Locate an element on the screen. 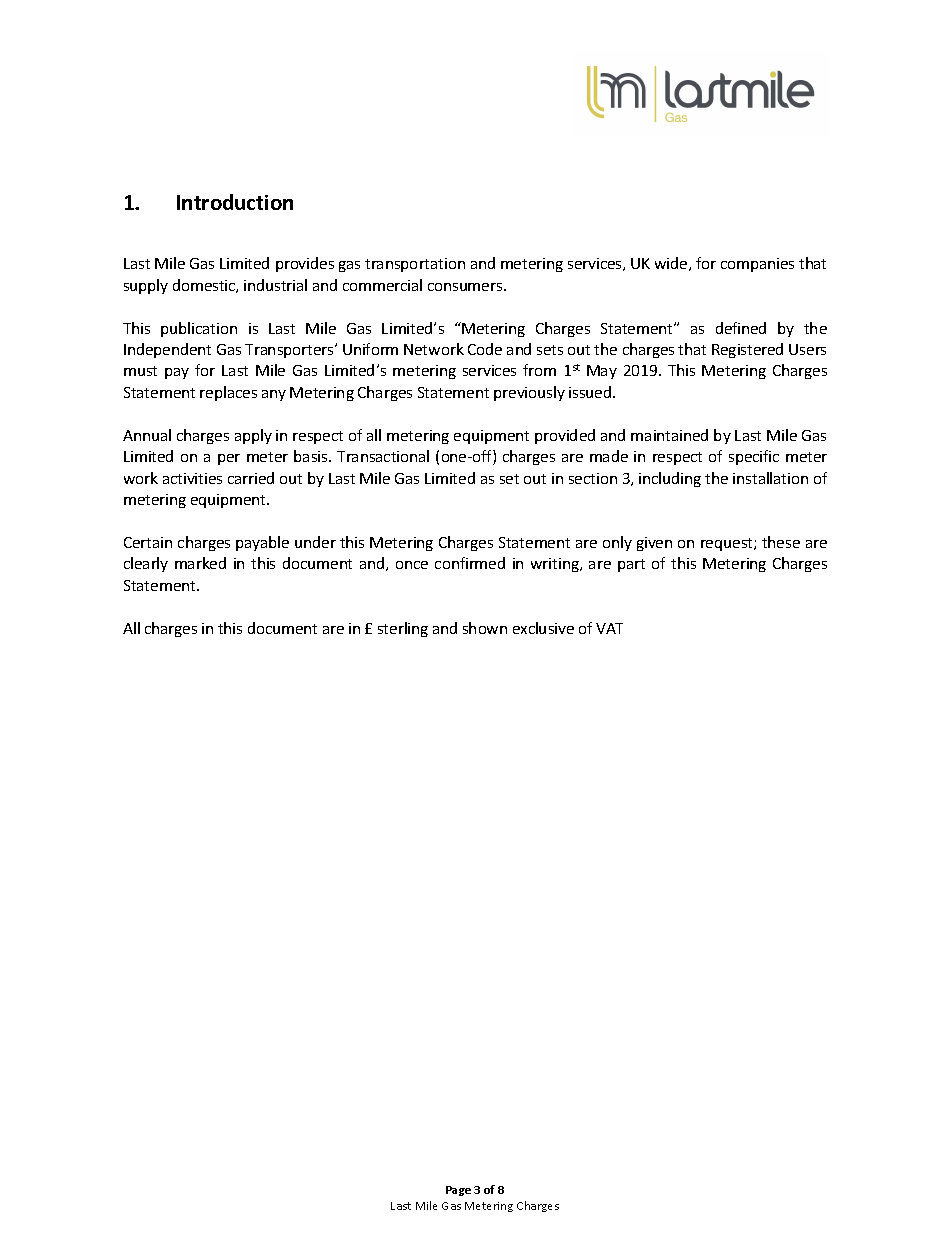 The width and height of the screenshot is (952, 1233). shown is located at coordinates (485, 628).
